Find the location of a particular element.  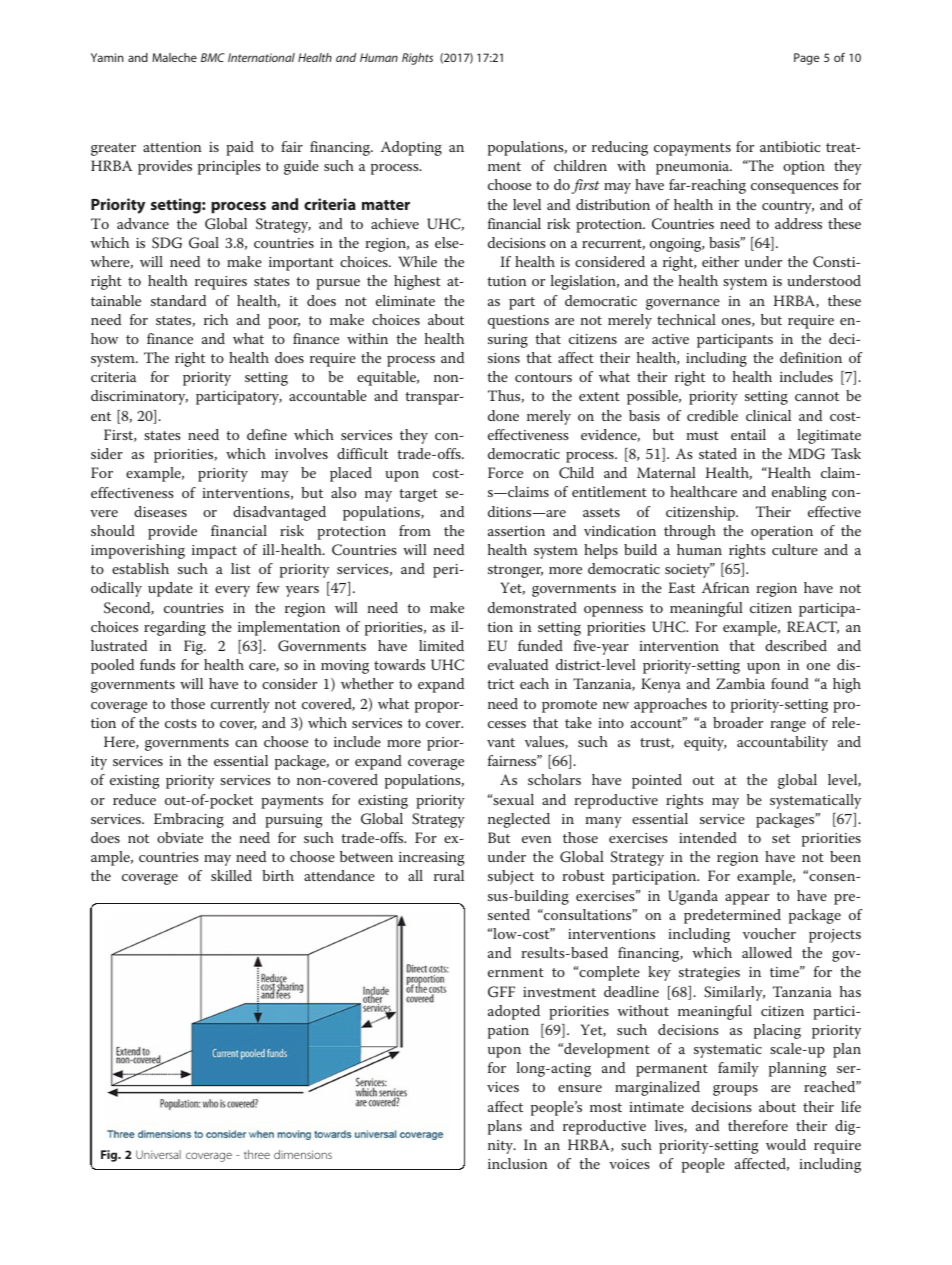

Page is located at coordinates (806, 59).
